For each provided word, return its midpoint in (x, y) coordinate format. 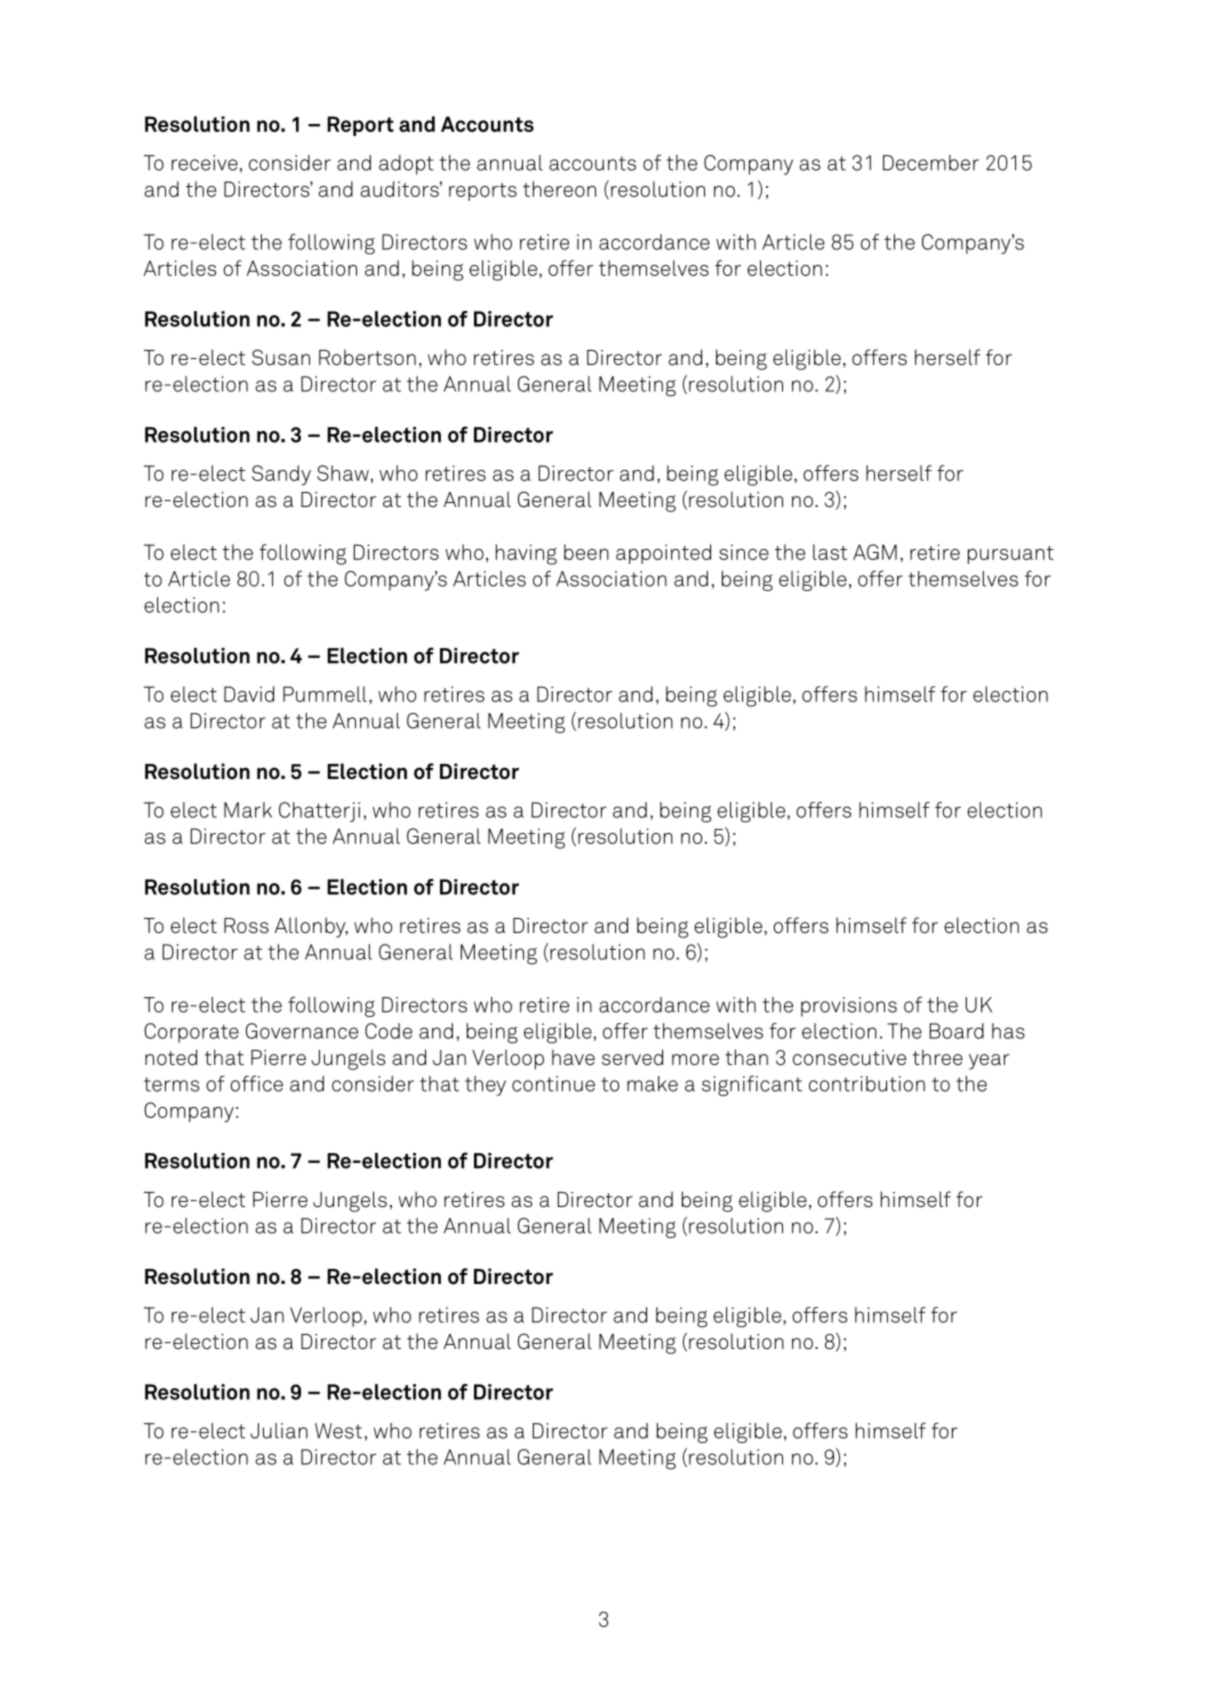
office (256, 1083)
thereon (559, 189)
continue (553, 1084)
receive (205, 163)
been (586, 552)
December (931, 163)
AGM (875, 552)
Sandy (281, 475)
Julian (279, 1431)
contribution (867, 1084)
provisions (849, 1007)
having (526, 554)
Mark (248, 810)
